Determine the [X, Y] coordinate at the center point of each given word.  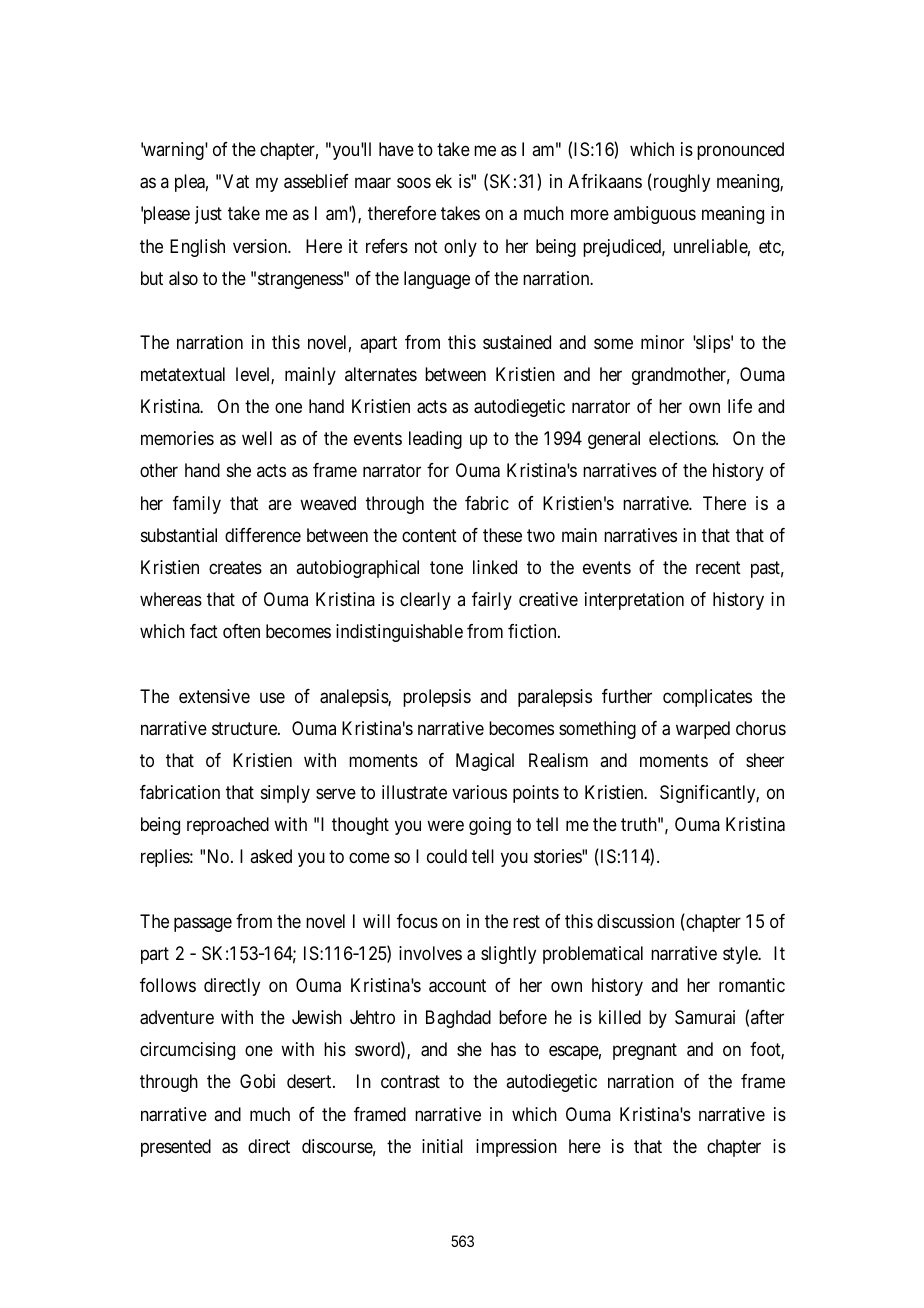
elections [683, 438]
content [429, 535]
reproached [228, 826]
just [208, 215]
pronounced [740, 151]
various [479, 792]
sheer [765, 760]
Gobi [257, 1081]
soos [414, 183]
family [197, 505]
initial [442, 1146]
